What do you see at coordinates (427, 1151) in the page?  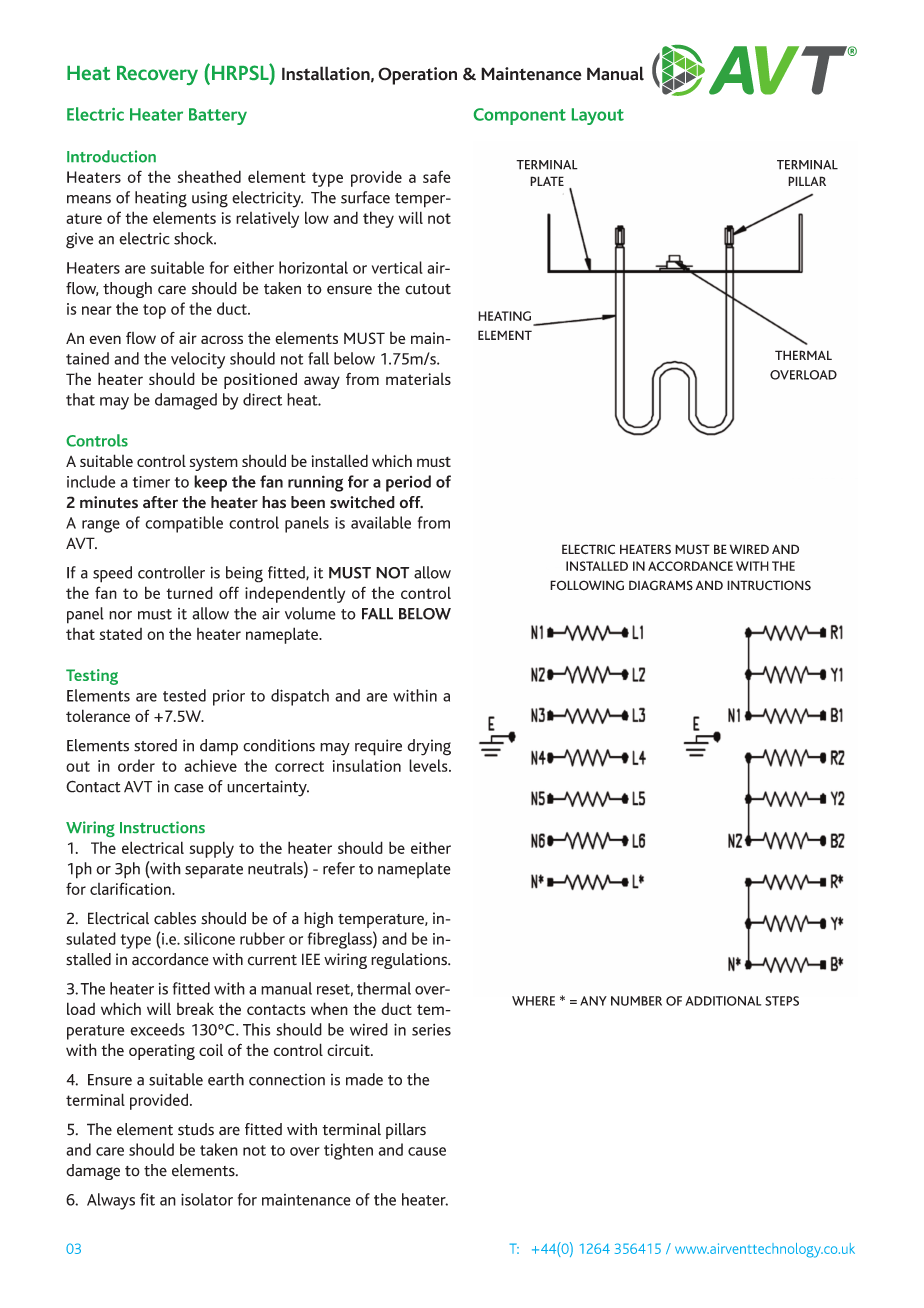 I see `cause` at bounding box center [427, 1151].
